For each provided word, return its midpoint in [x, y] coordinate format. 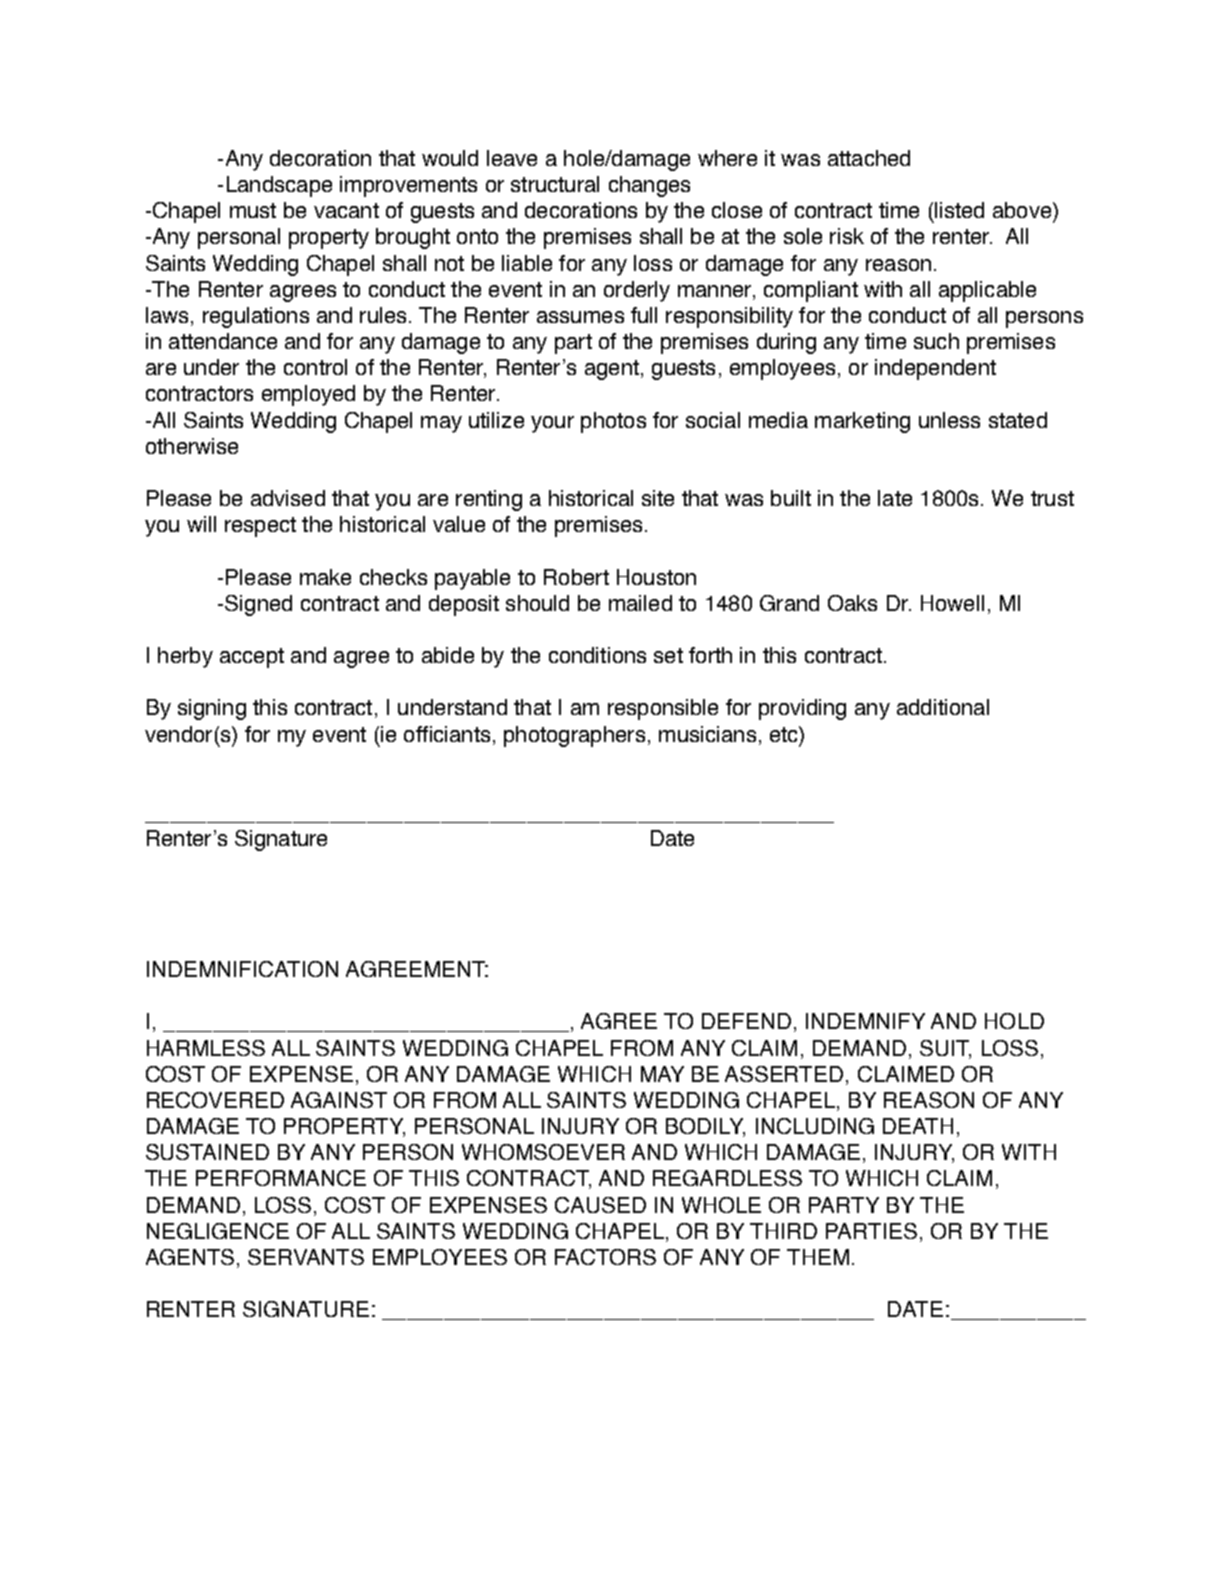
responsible [663, 709]
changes [649, 186]
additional [943, 707]
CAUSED [600, 1205]
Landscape [279, 186]
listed [959, 210]
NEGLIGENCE [218, 1231]
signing [212, 709]
